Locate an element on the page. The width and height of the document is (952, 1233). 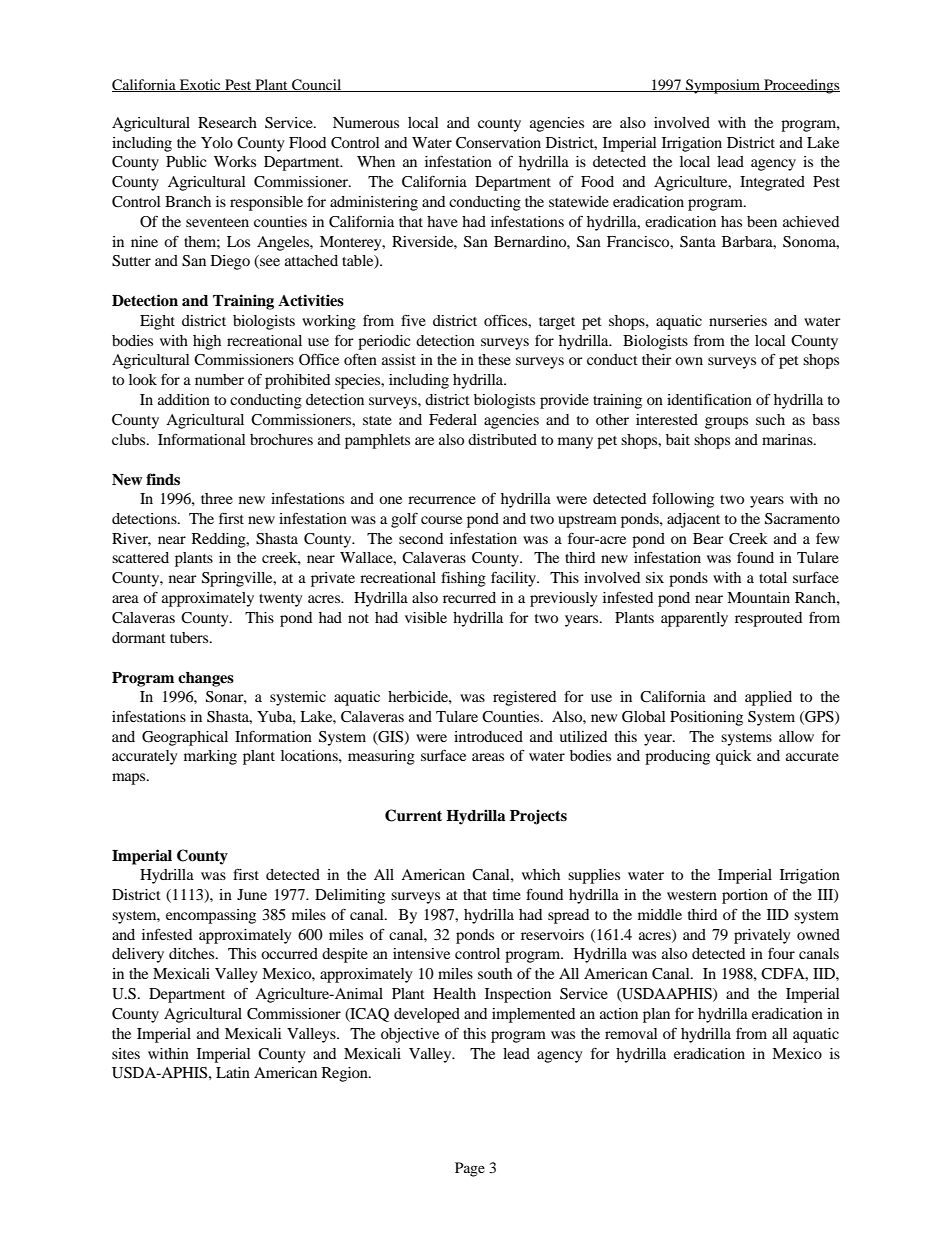
portion is located at coordinates (745, 896).
